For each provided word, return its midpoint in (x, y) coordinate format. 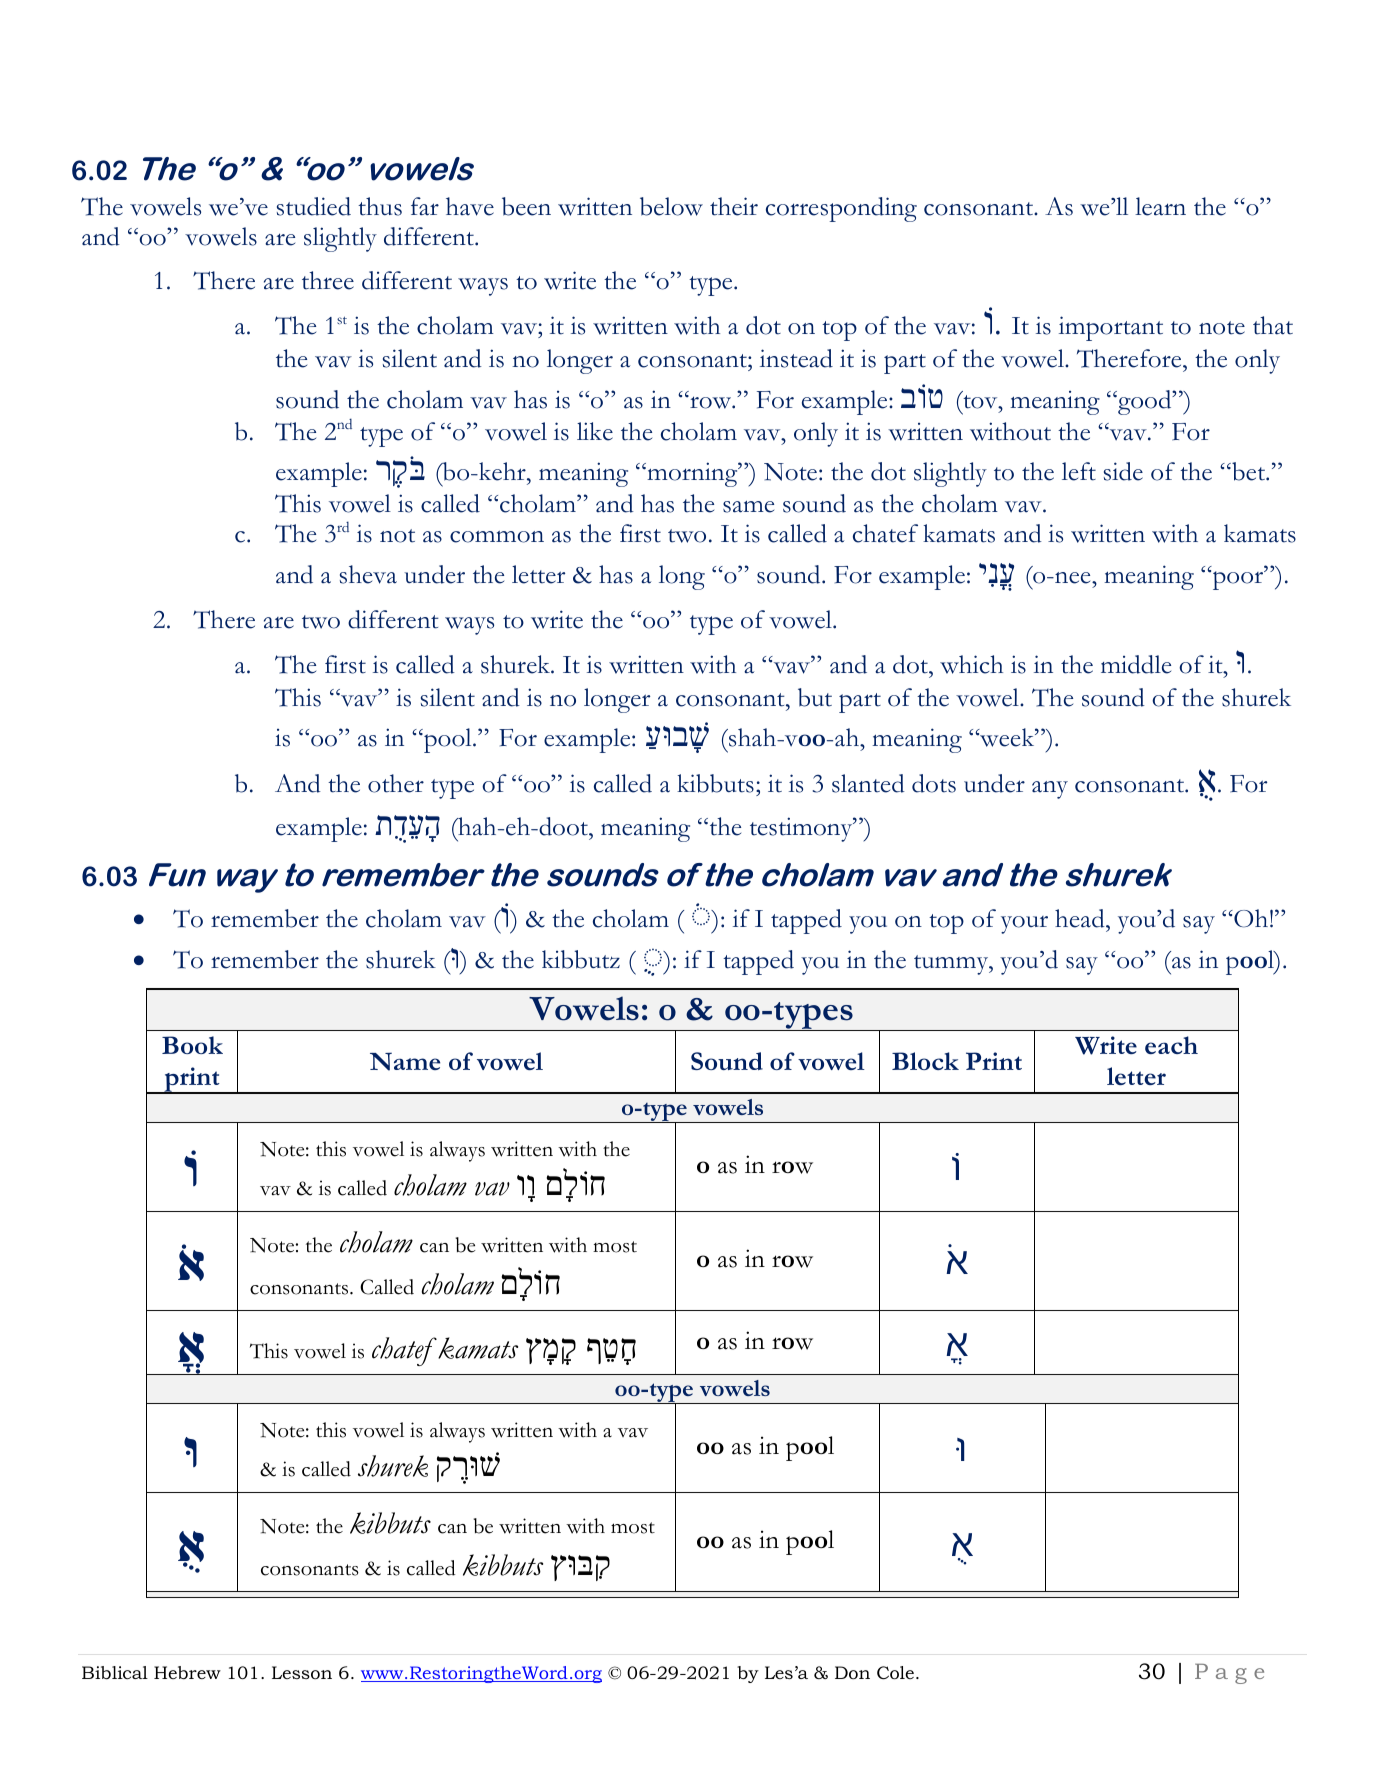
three (328, 280)
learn (1160, 206)
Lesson (302, 1672)
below (671, 206)
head (1081, 918)
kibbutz (581, 959)
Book (192, 1045)
